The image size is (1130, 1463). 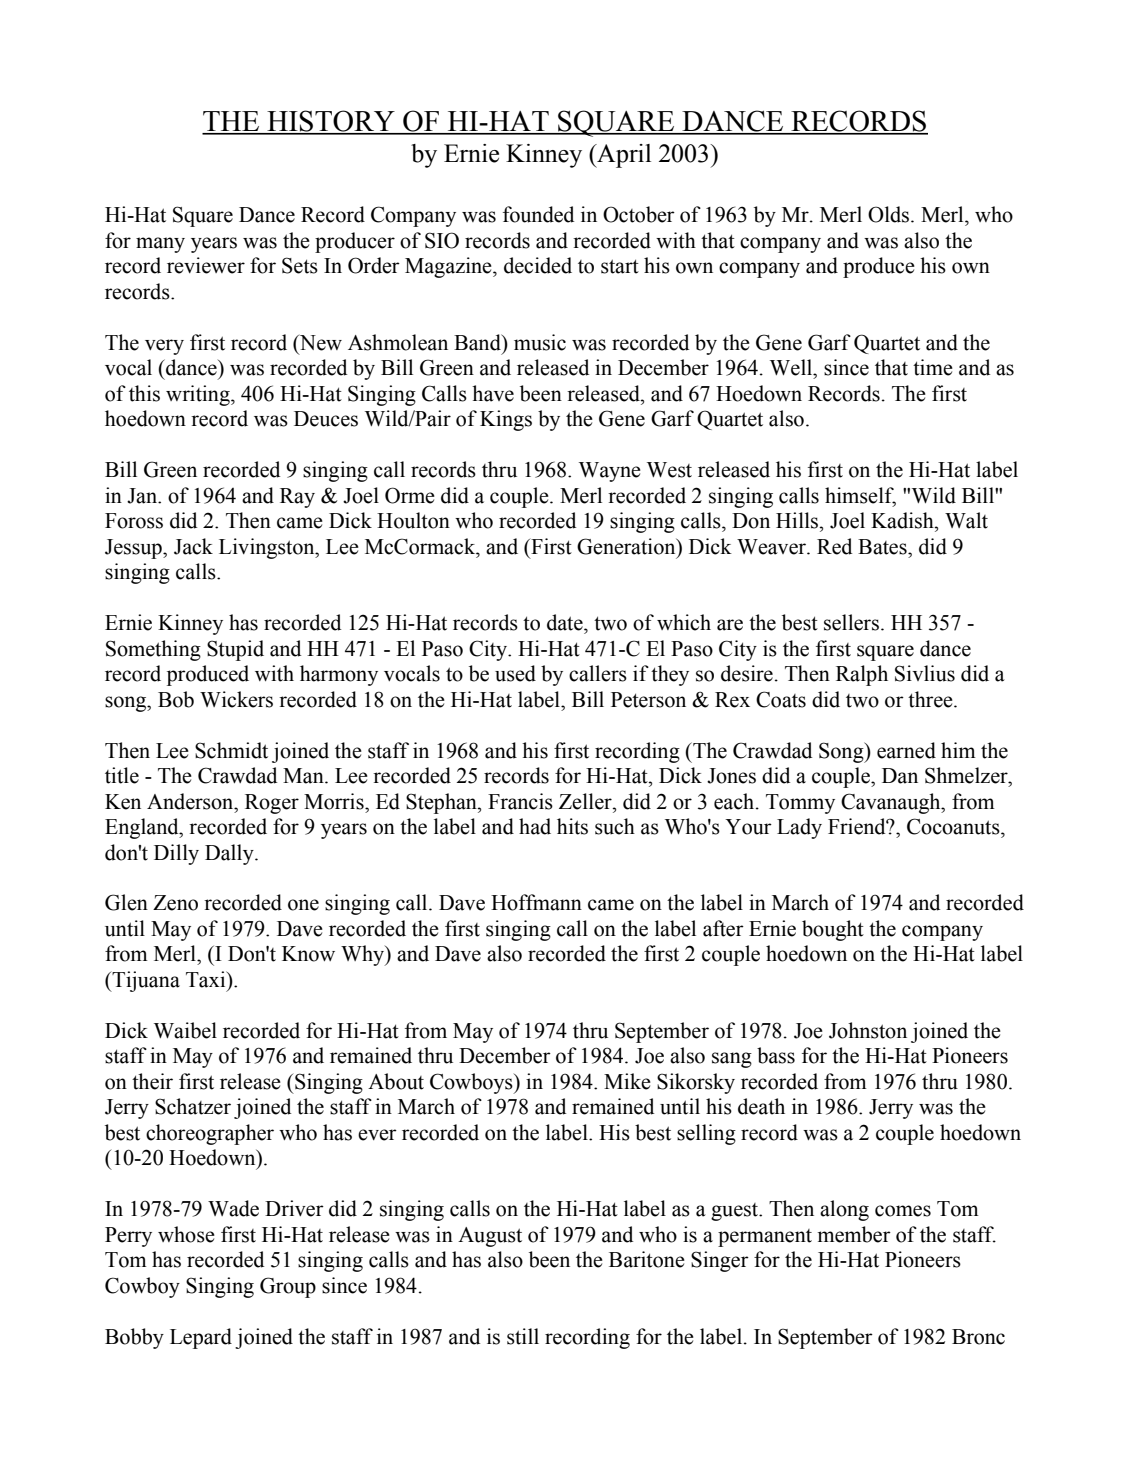 What do you see at coordinates (868, 1030) in the page?
I see `Johnston` at bounding box center [868, 1030].
